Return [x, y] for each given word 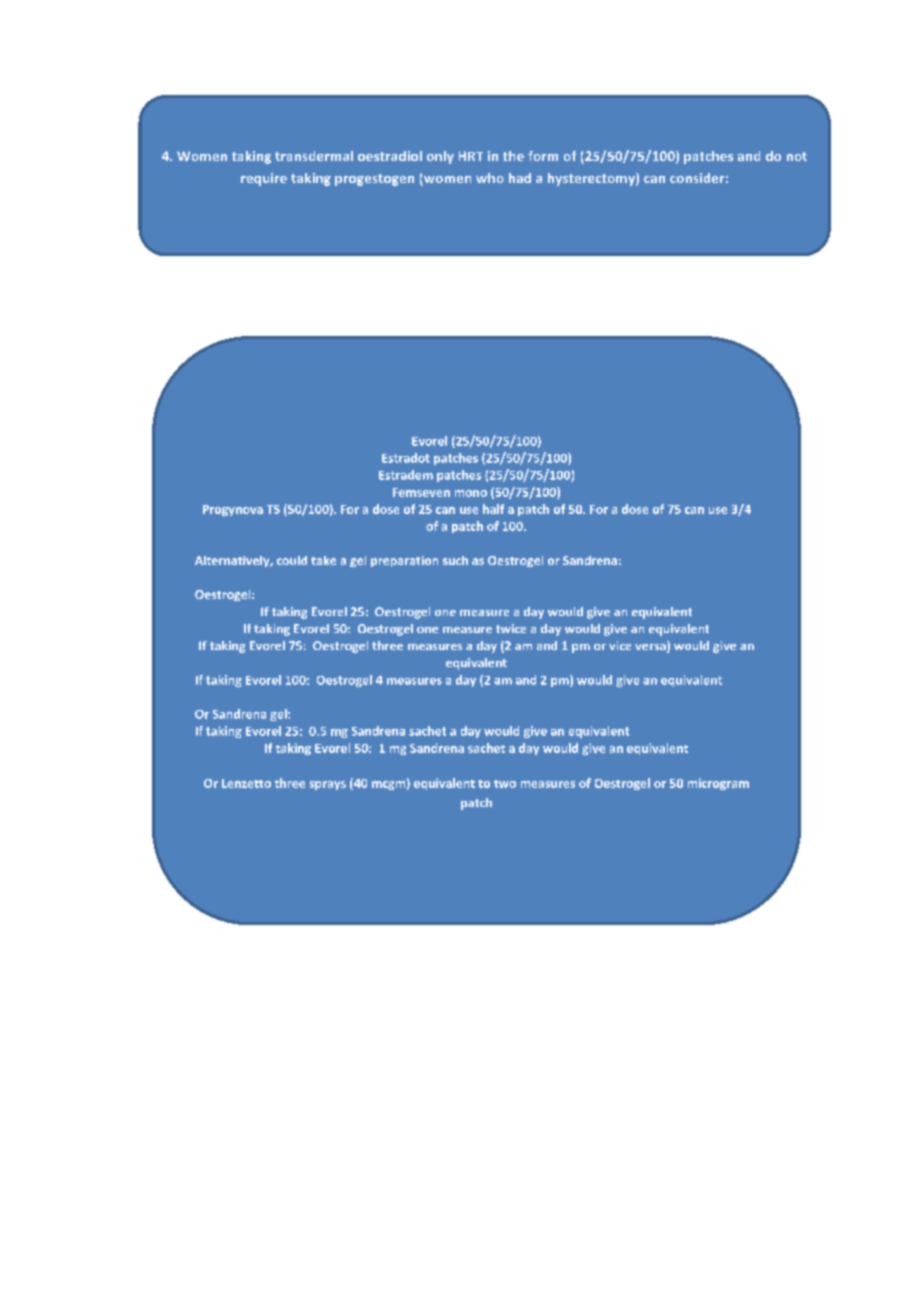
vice [620, 645]
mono [471, 493]
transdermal [314, 156]
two [505, 784]
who [490, 178]
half [493, 509]
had [520, 178]
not [797, 156]
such [455, 560]
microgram [718, 784]
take [323, 560]
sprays [328, 785]
